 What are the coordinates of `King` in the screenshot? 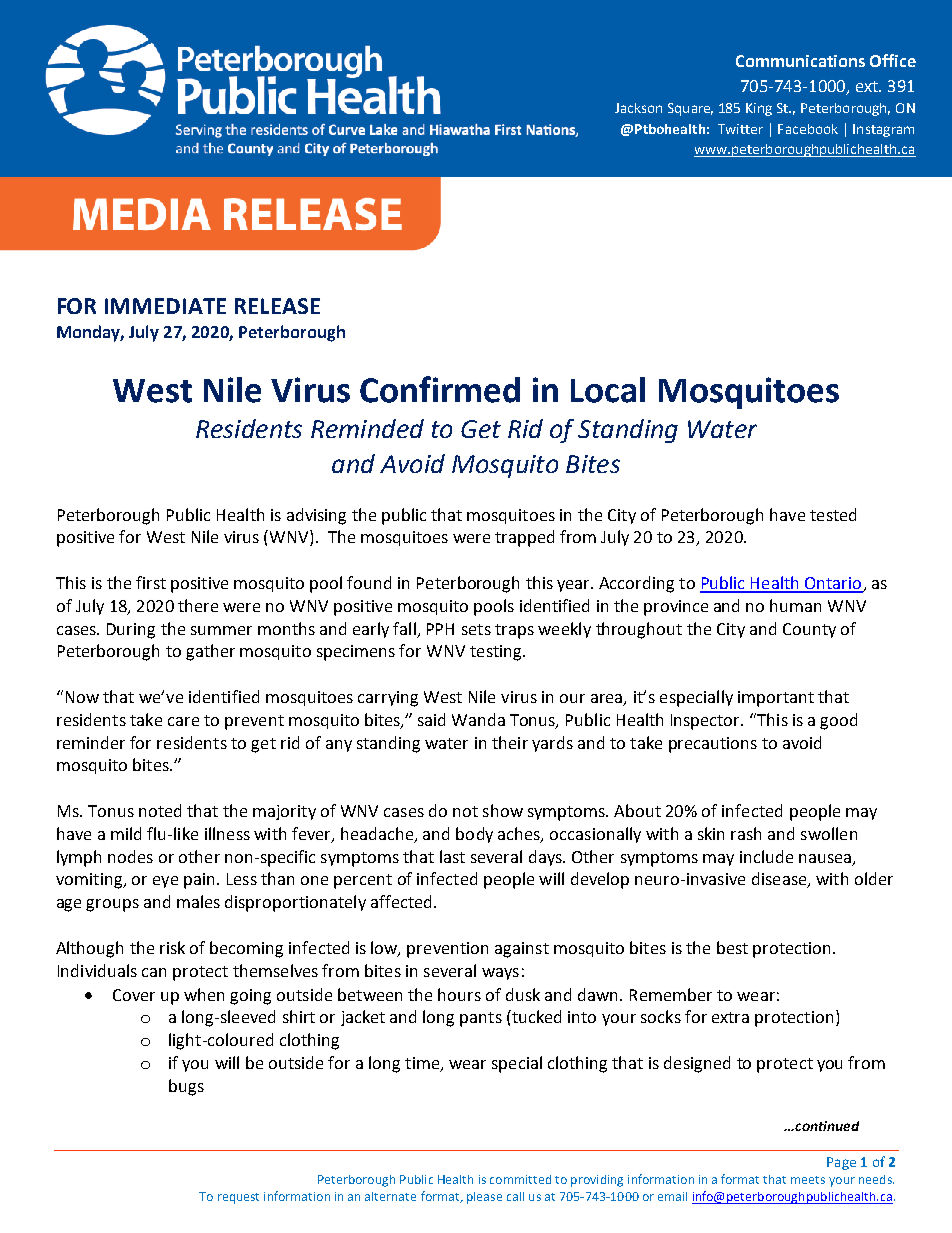 It's located at (759, 109).
